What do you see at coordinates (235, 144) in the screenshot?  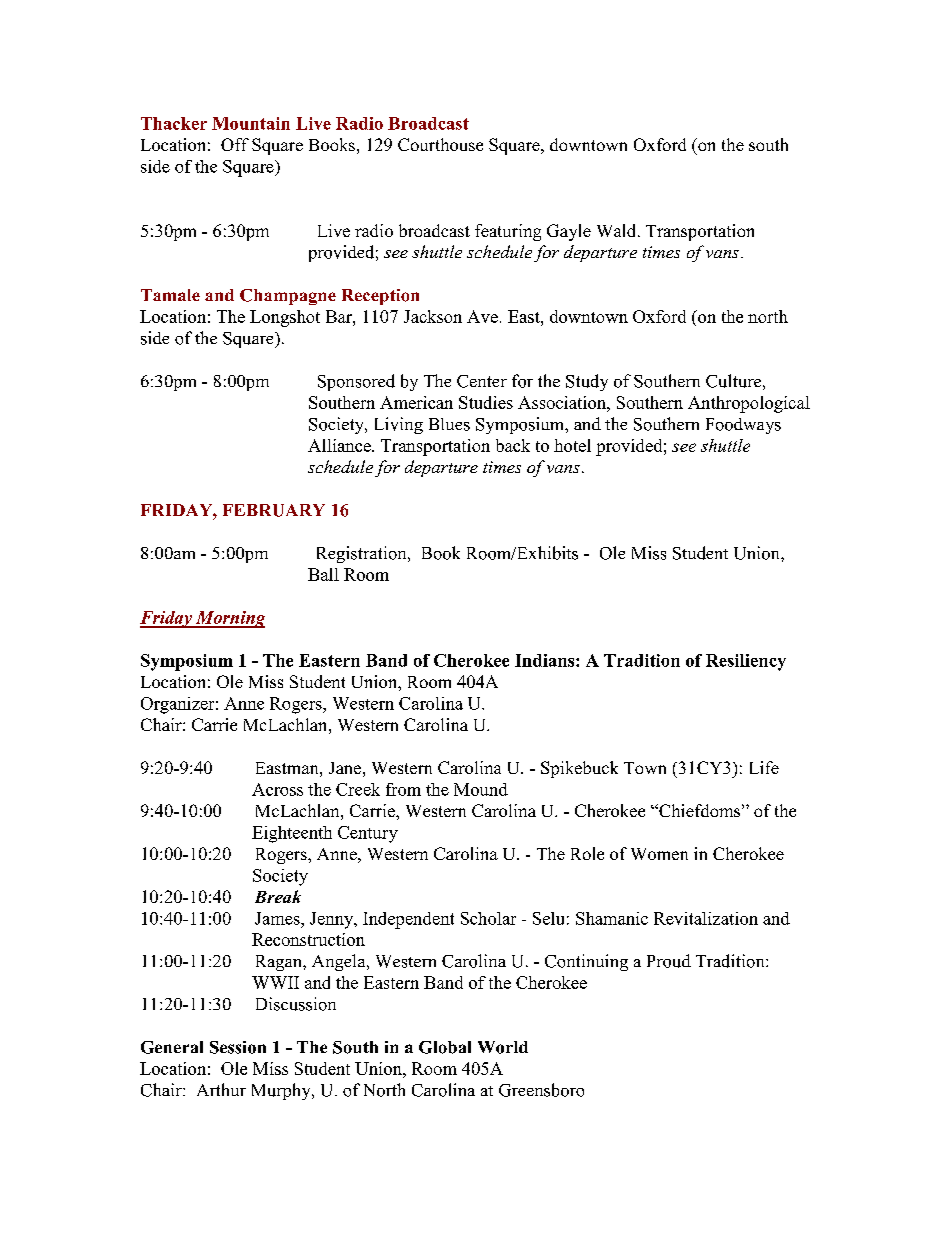 I see `Off` at bounding box center [235, 144].
